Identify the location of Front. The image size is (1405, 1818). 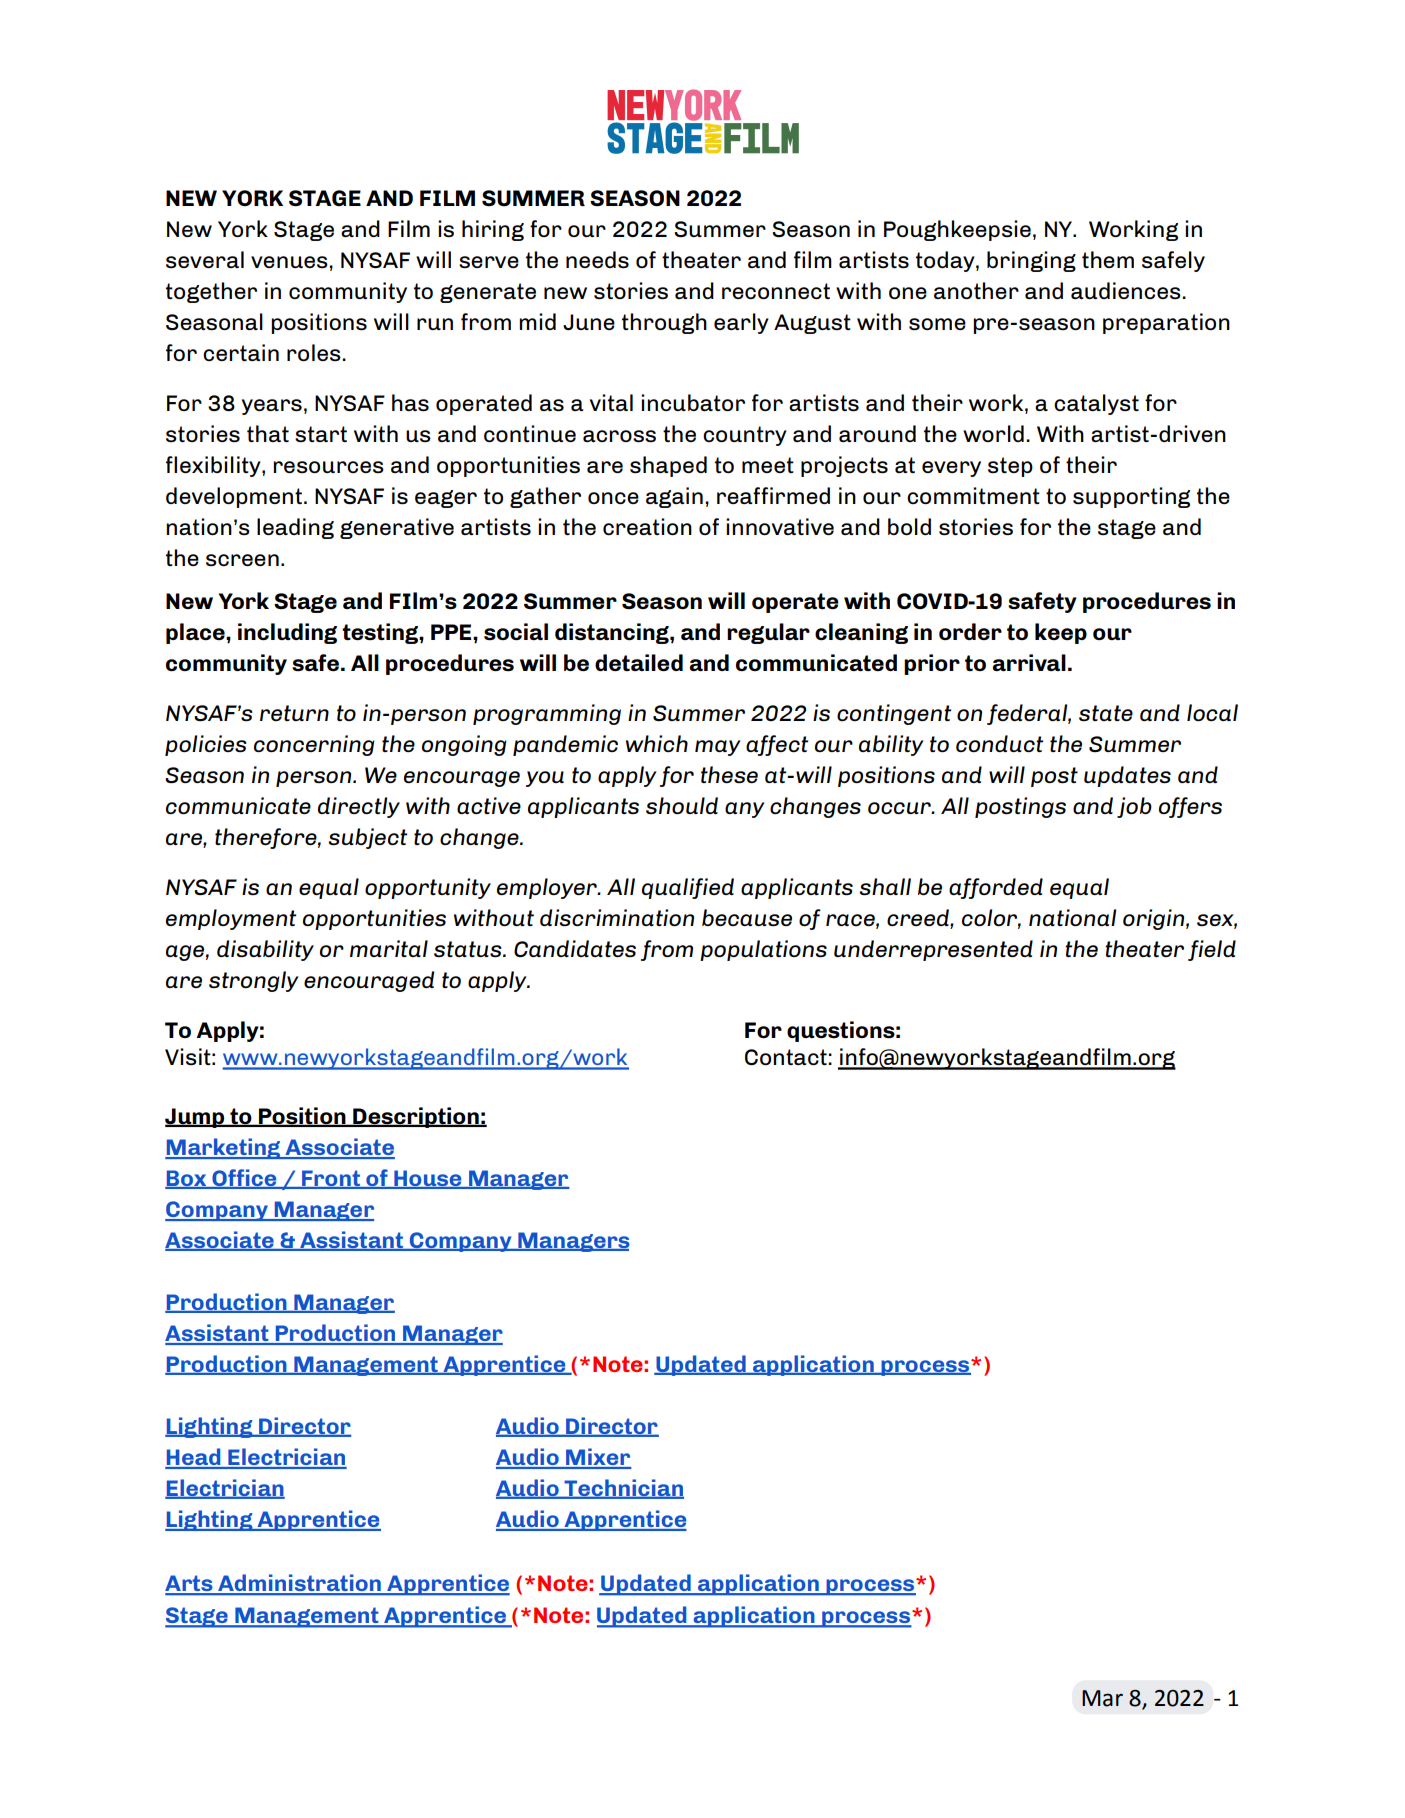
(331, 1179).
